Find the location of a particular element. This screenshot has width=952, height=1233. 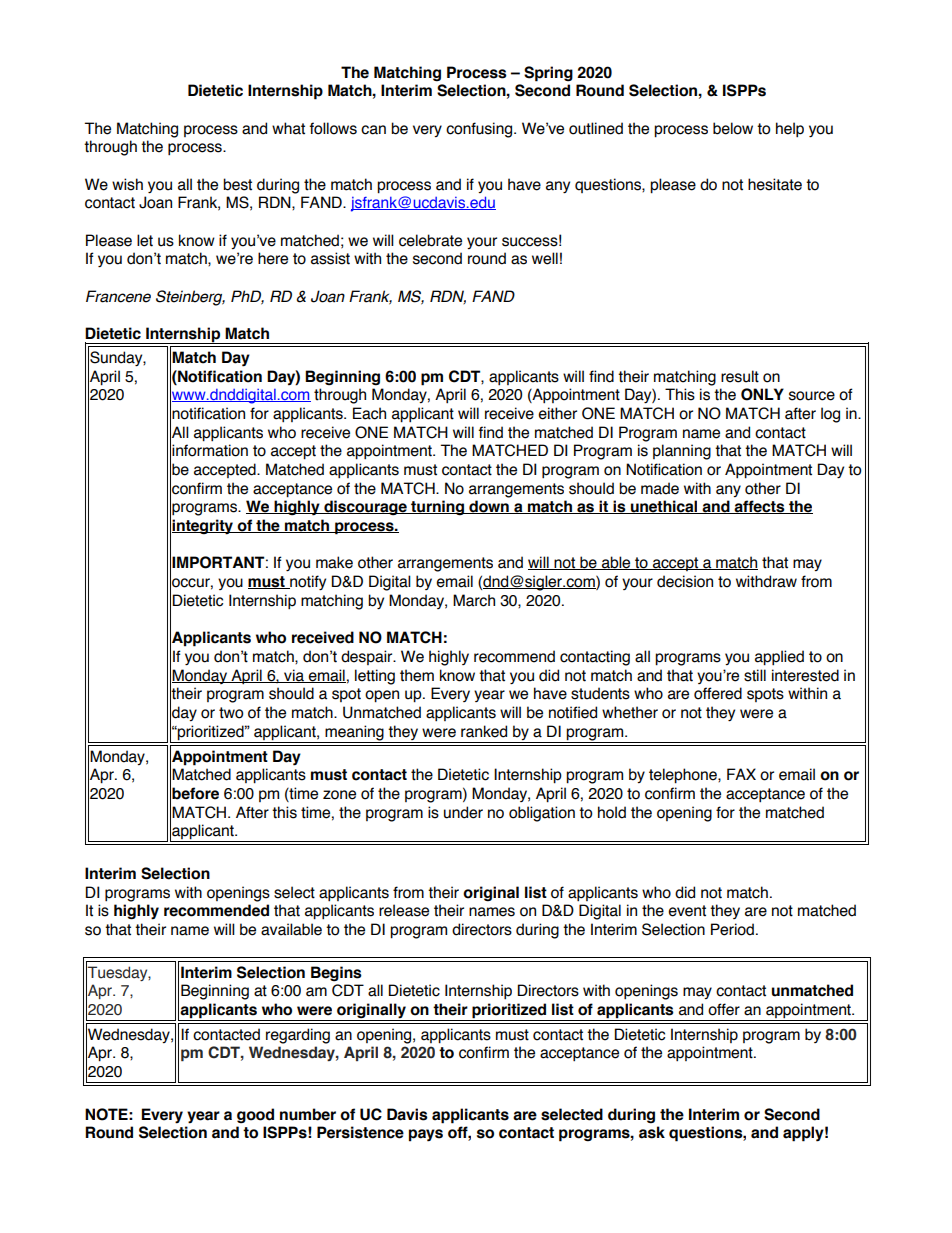

below is located at coordinates (733, 128).
